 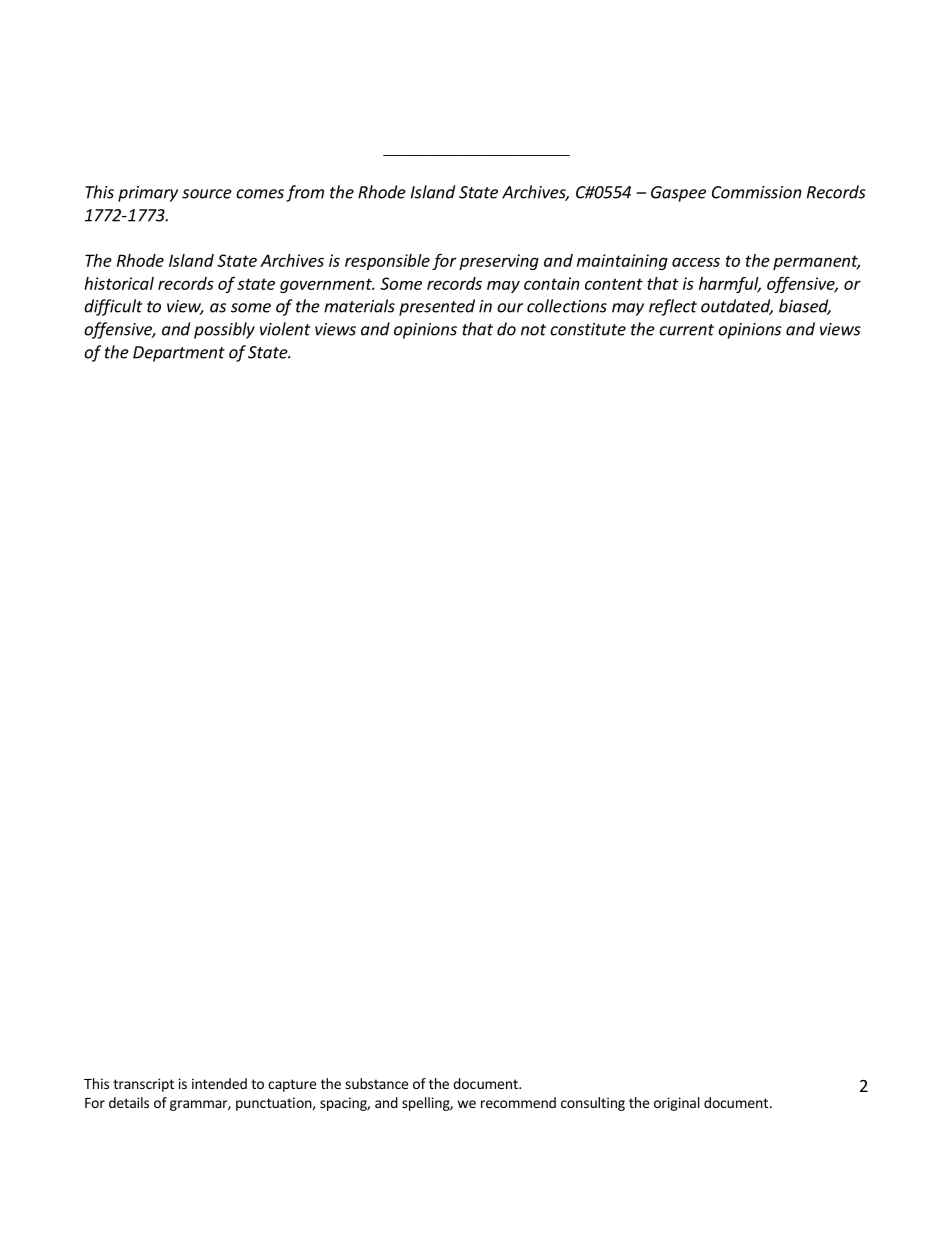 What do you see at coordinates (686, 330) in the screenshot?
I see `current` at bounding box center [686, 330].
